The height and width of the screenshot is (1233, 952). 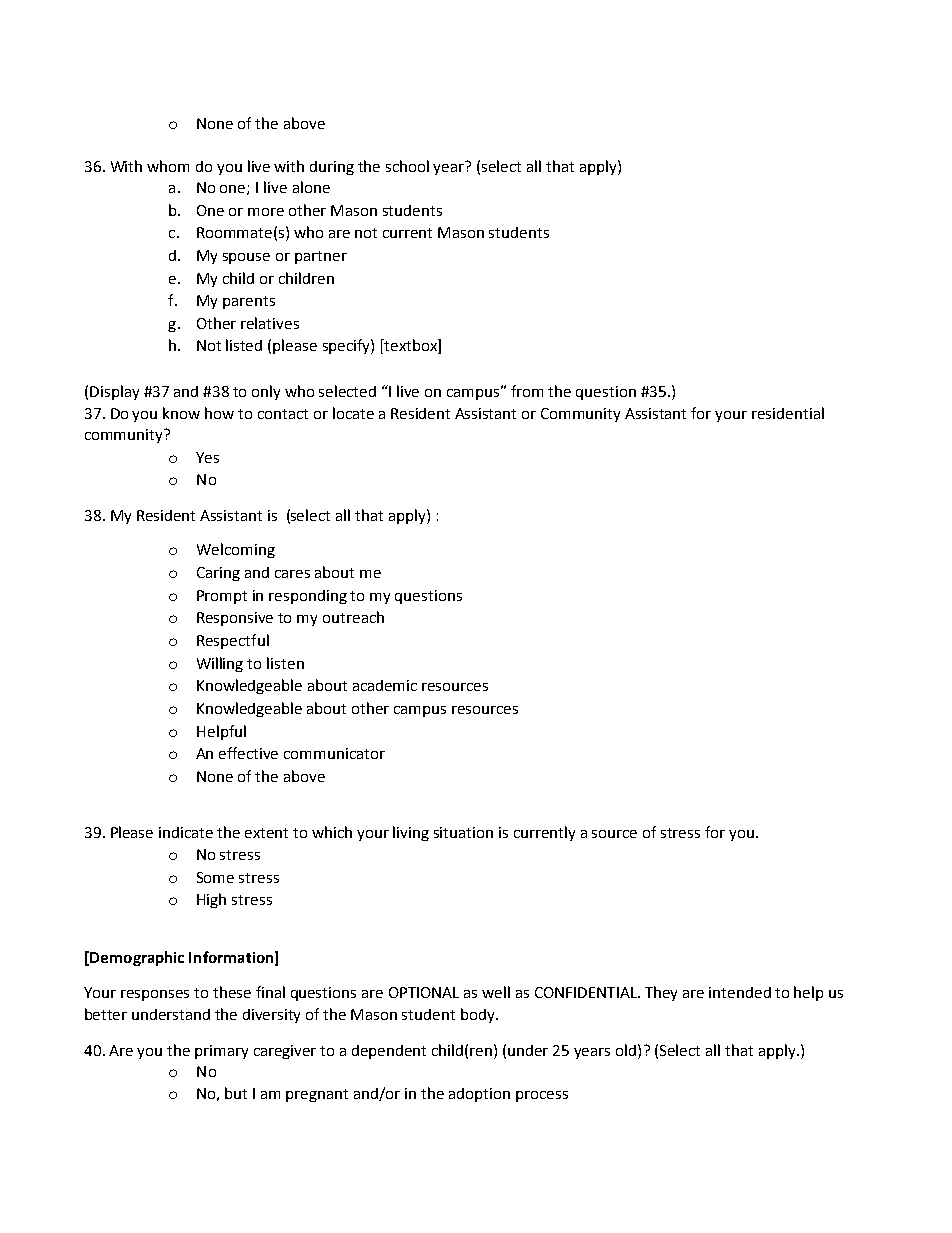 I want to click on whom, so click(x=168, y=166).
